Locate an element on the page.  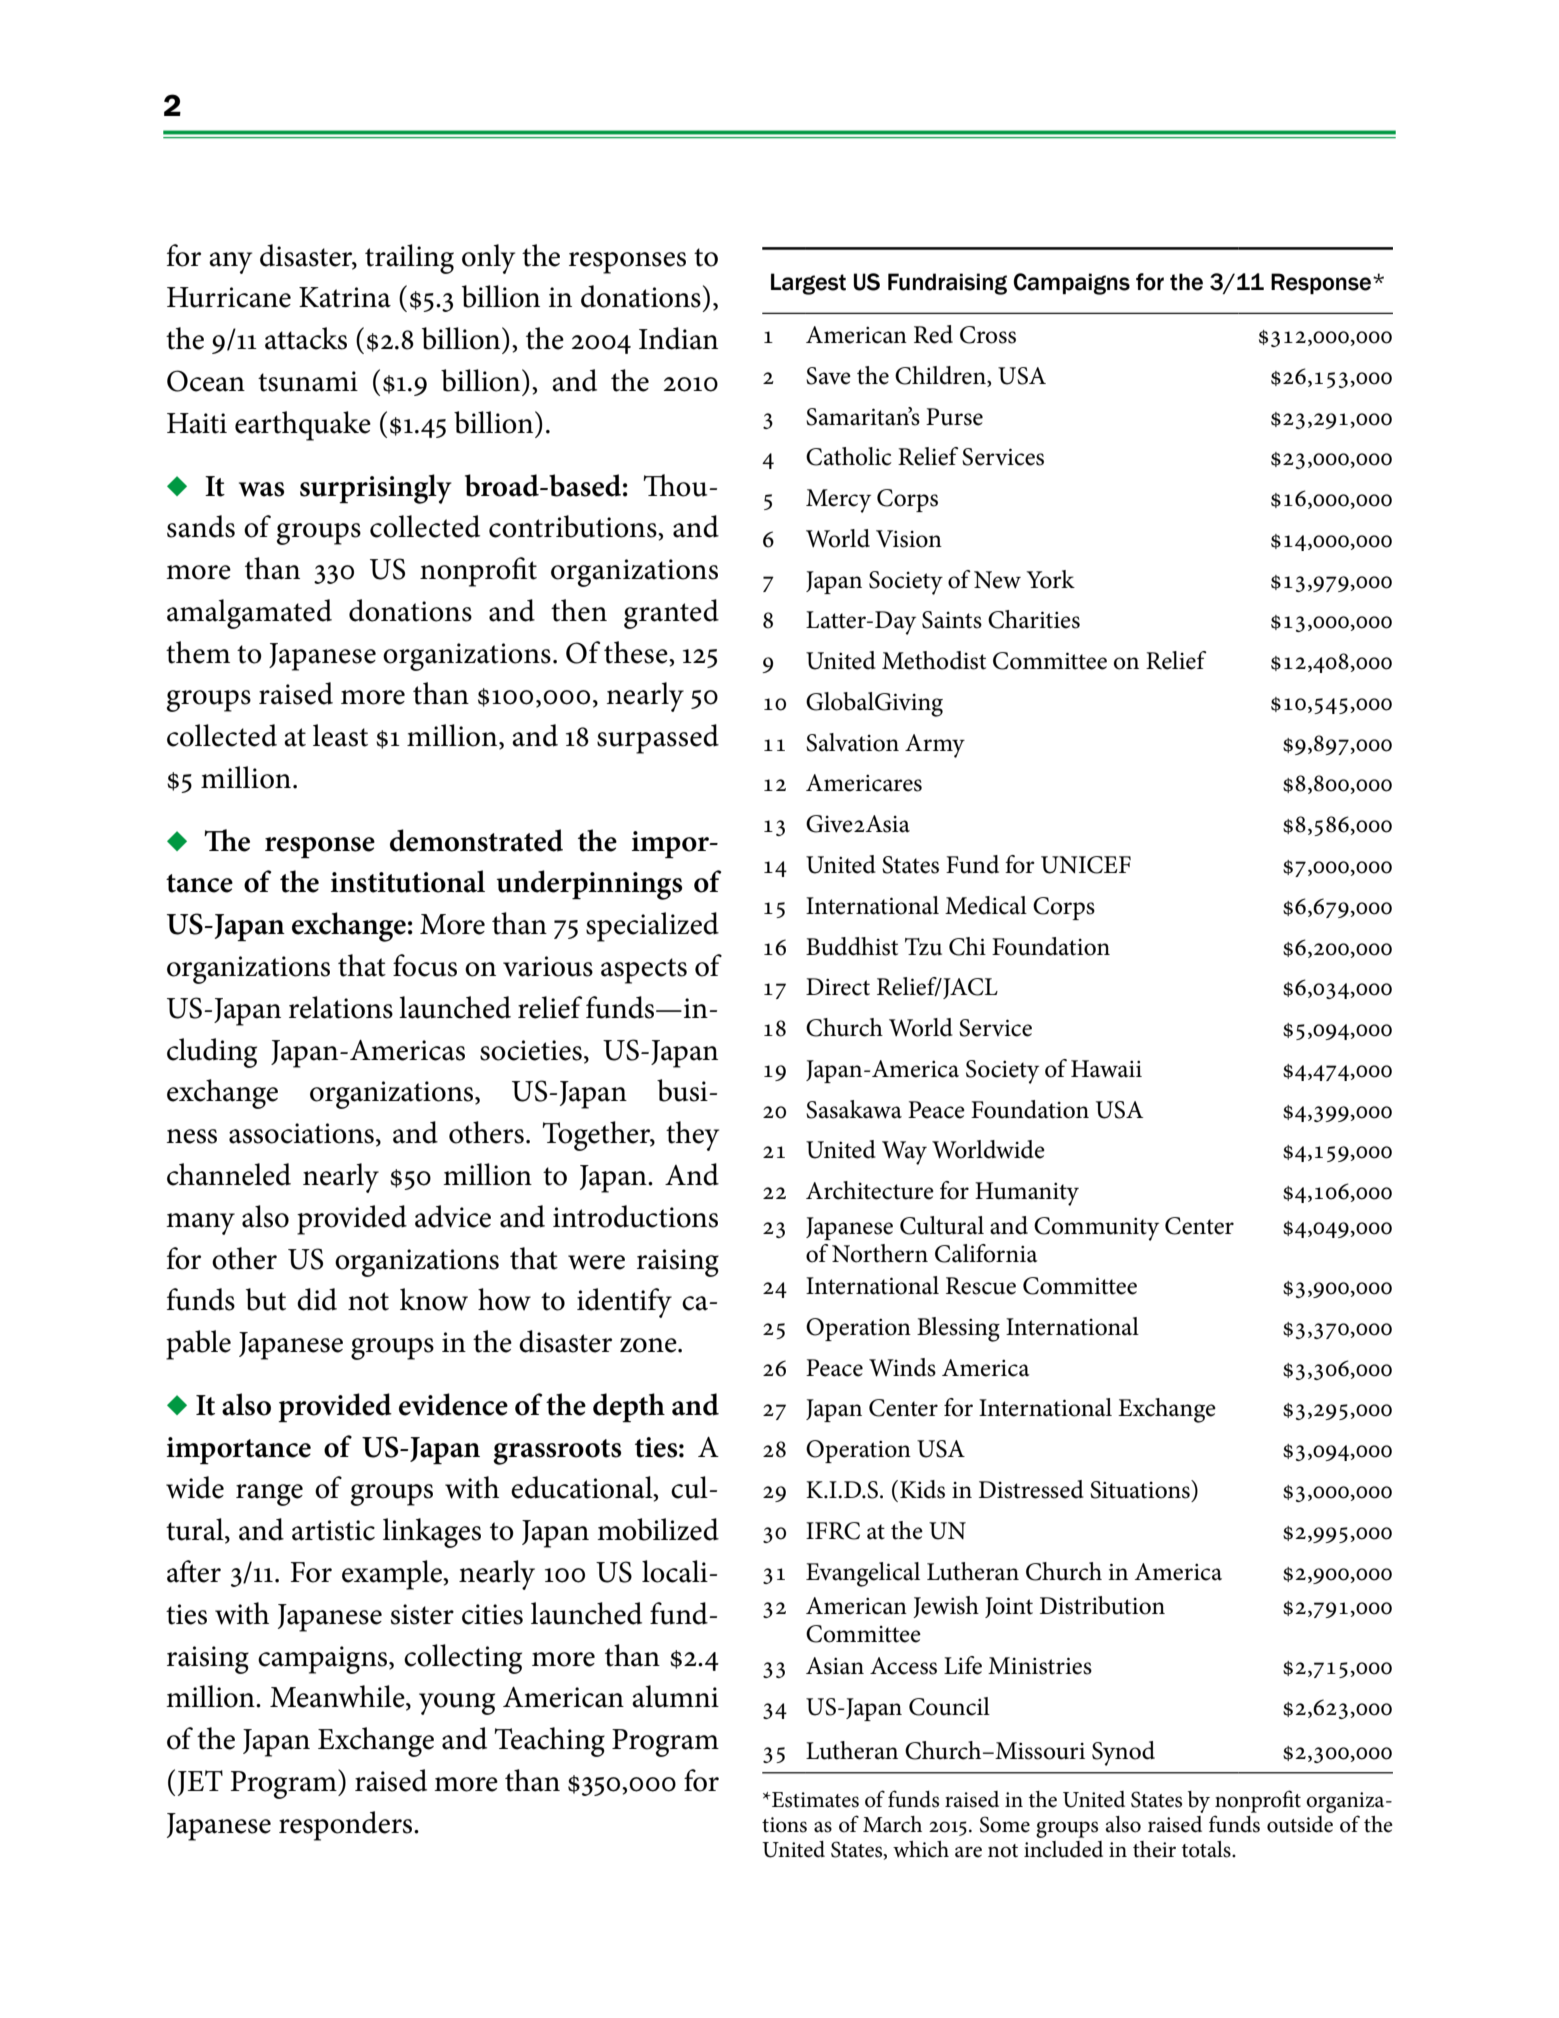
Largest is located at coordinates (808, 284).
